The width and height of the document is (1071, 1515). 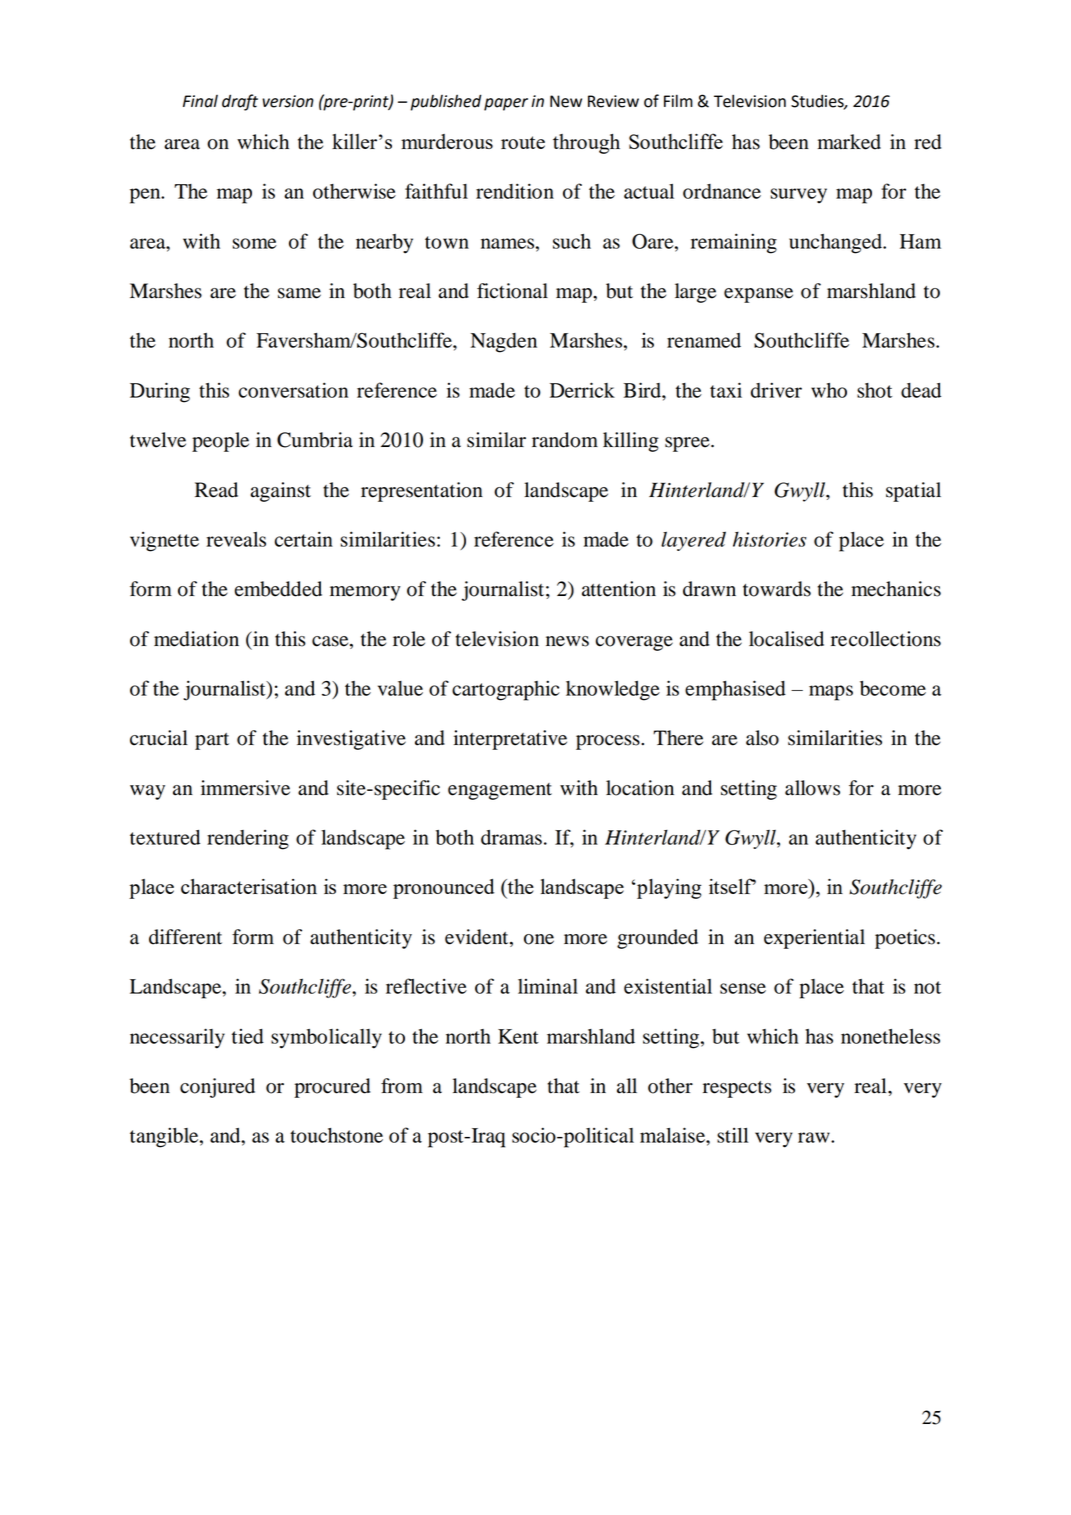 What do you see at coordinates (786, 639) in the document?
I see `localised` at bounding box center [786, 639].
